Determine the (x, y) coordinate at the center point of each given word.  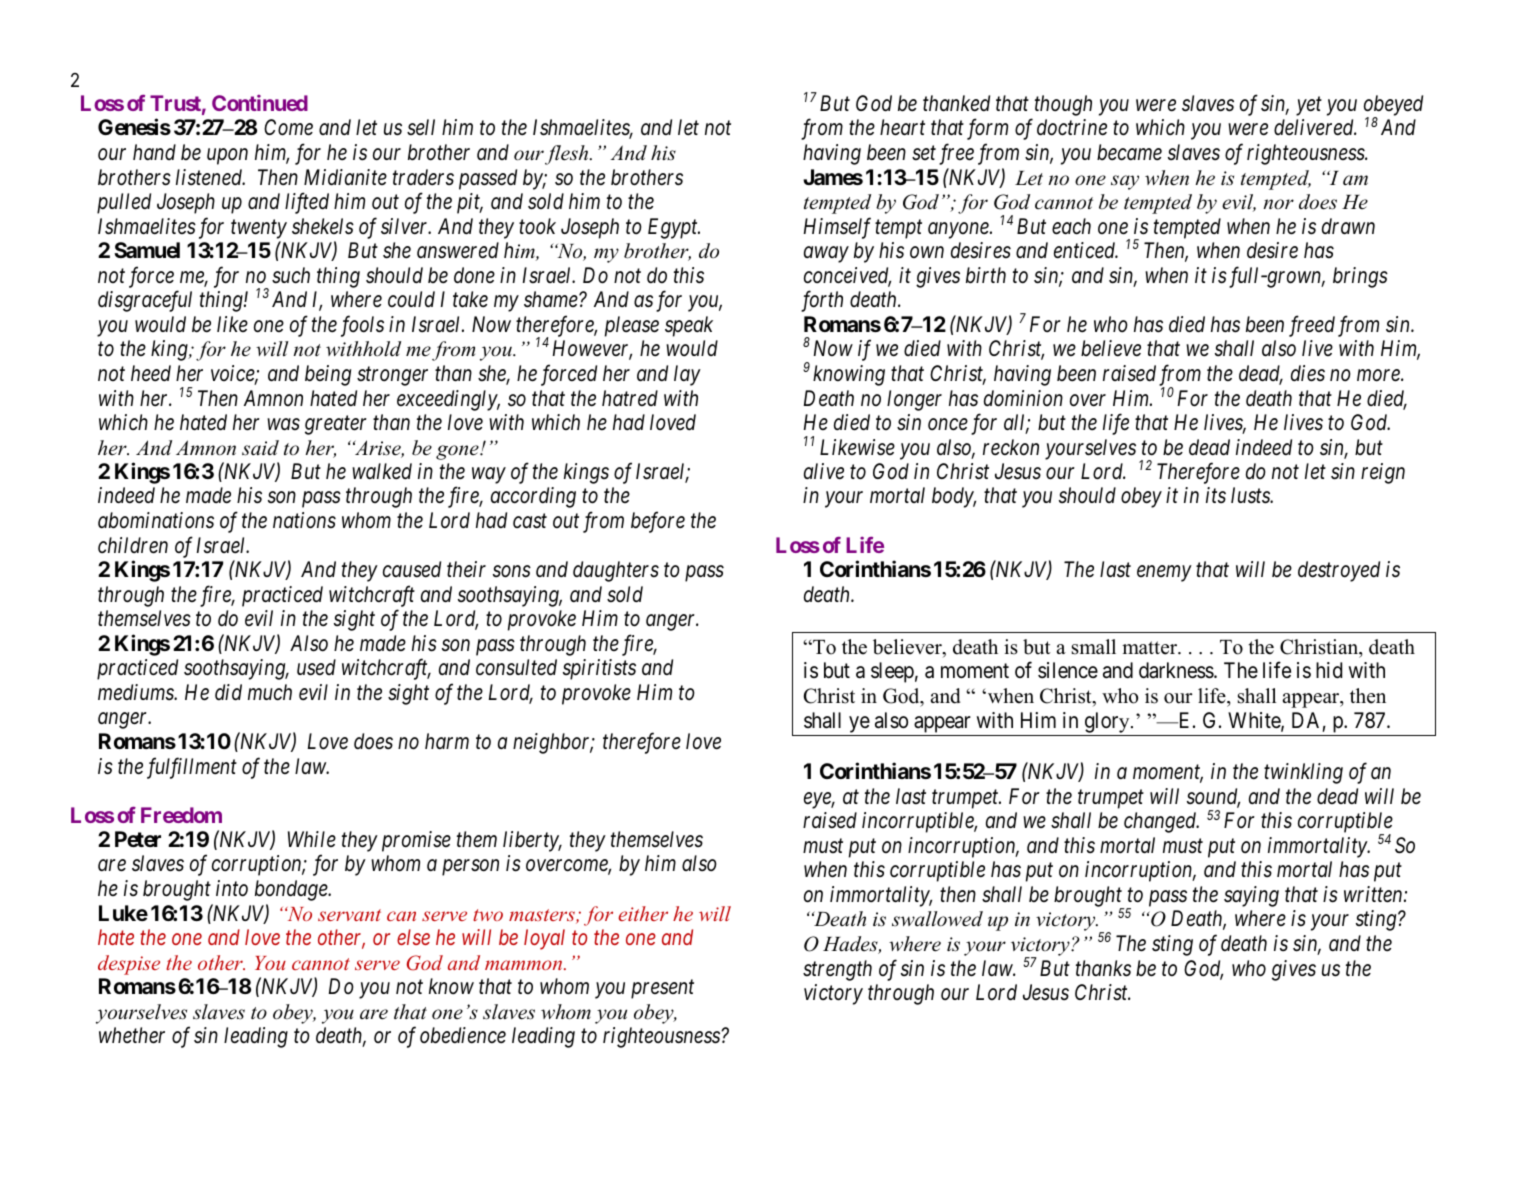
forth (822, 301)
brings (1360, 277)
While (312, 839)
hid (1329, 670)
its (1216, 495)
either (643, 913)
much (270, 692)
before (658, 522)
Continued (260, 103)
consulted (516, 667)
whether (132, 1035)
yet (1309, 106)
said (260, 448)
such (291, 275)
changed (1161, 822)
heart (902, 127)
